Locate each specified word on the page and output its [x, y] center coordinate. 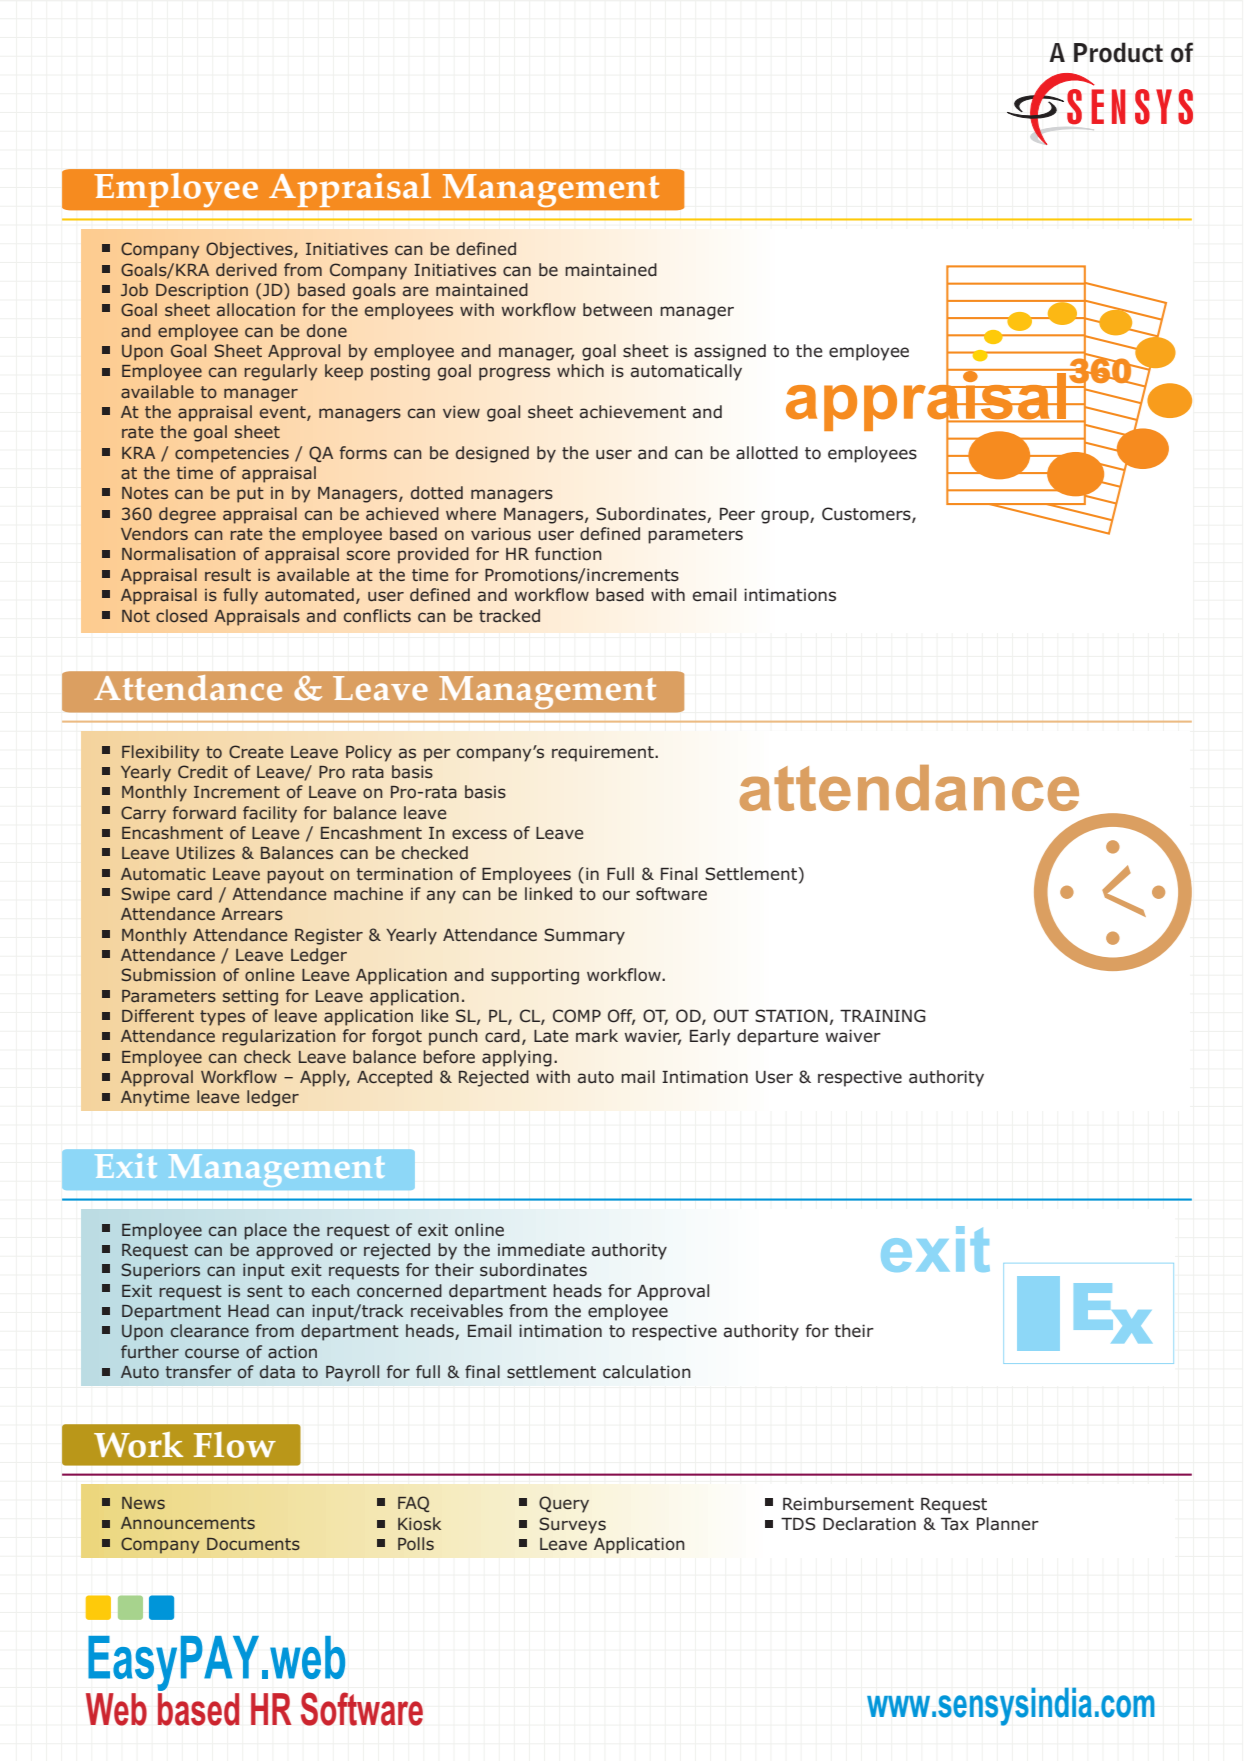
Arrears [252, 914]
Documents [253, 1544]
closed [181, 615]
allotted [767, 453]
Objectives [250, 250]
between [617, 310]
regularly [280, 372]
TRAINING [883, 1016]
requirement [604, 753]
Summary [584, 936]
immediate [541, 1250]
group [786, 517]
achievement [632, 412]
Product [1118, 52]
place [265, 1231]
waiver [853, 1036]
